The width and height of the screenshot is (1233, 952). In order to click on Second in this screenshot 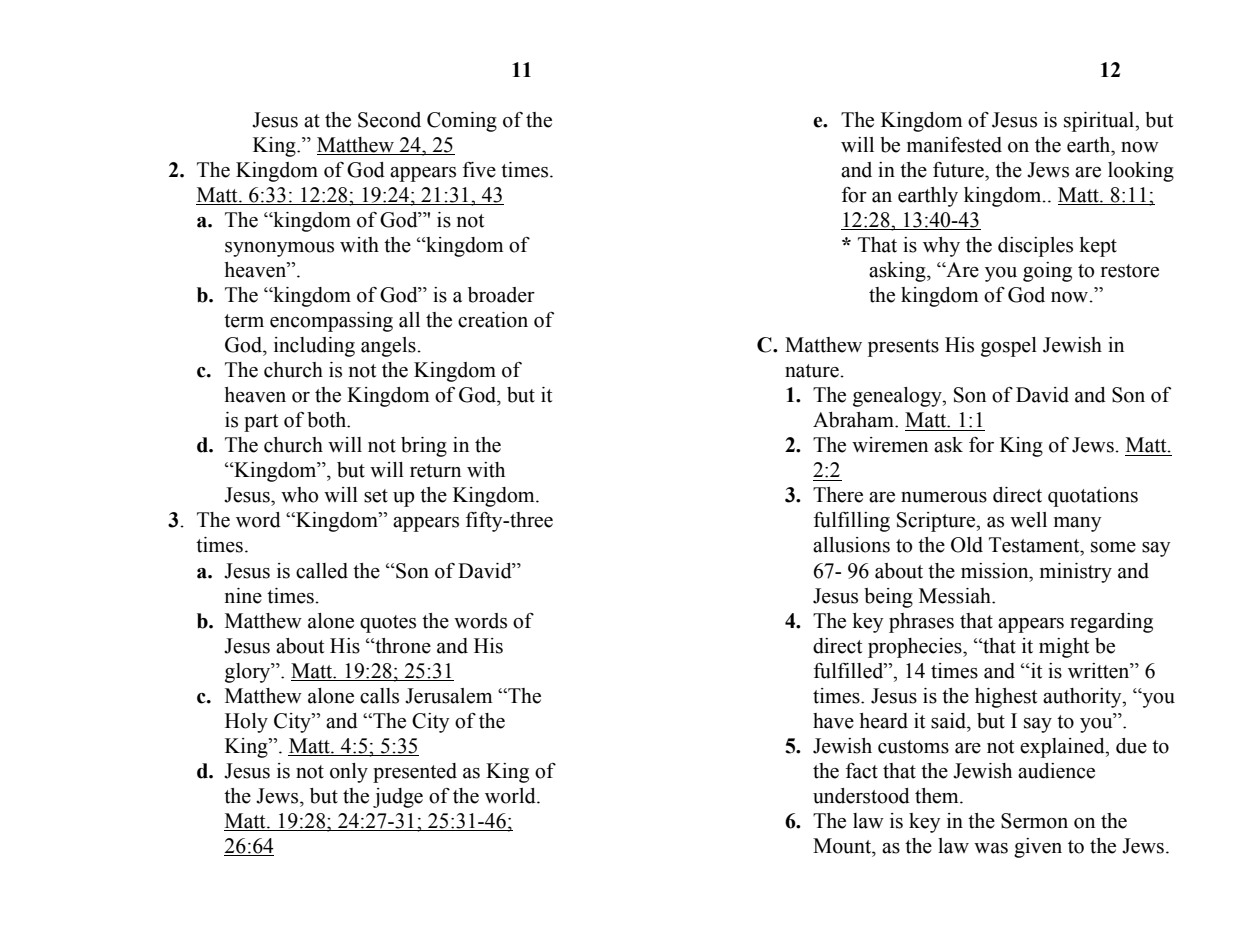, I will do `click(389, 120)`.
